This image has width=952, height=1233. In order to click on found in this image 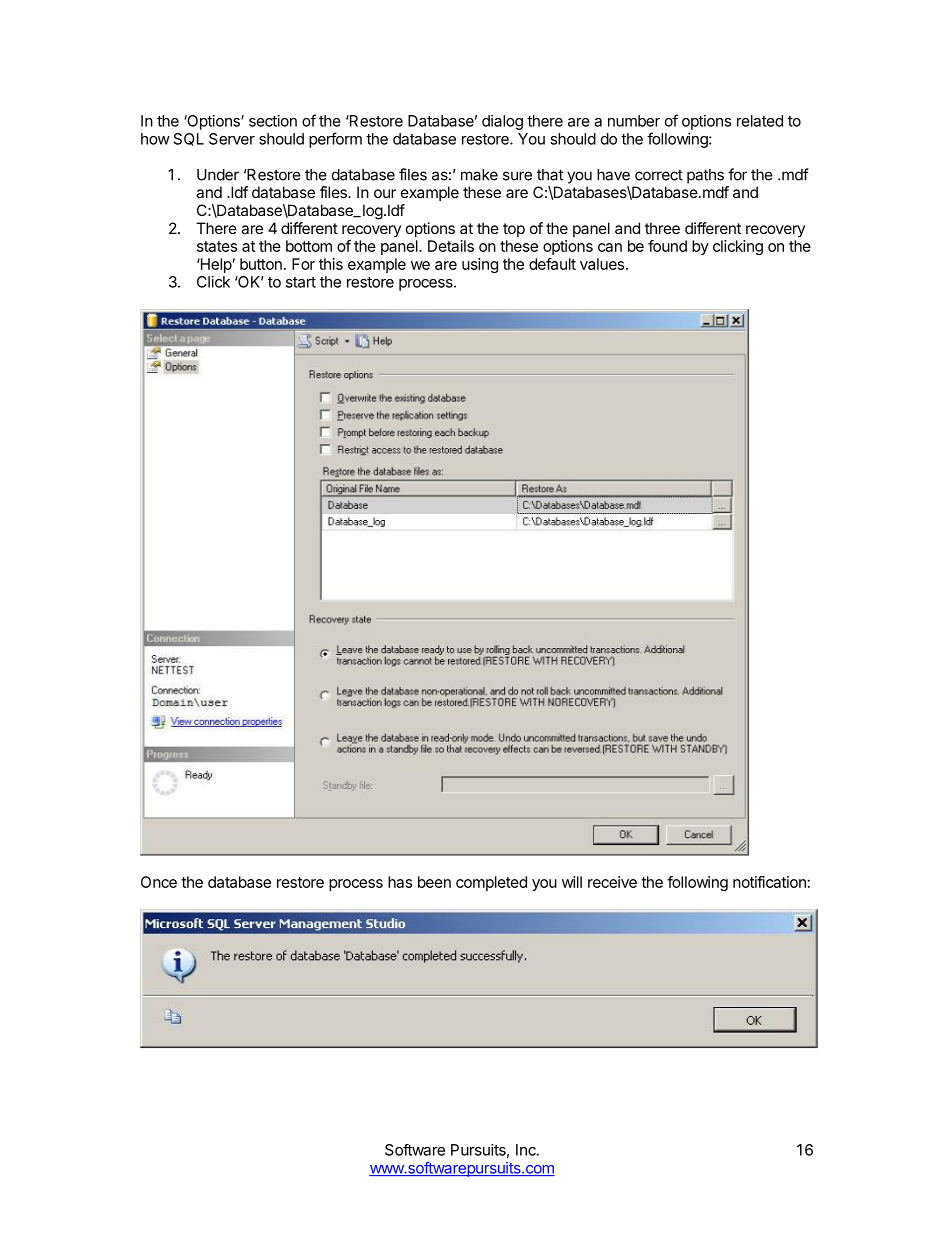, I will do `click(667, 246)`.
